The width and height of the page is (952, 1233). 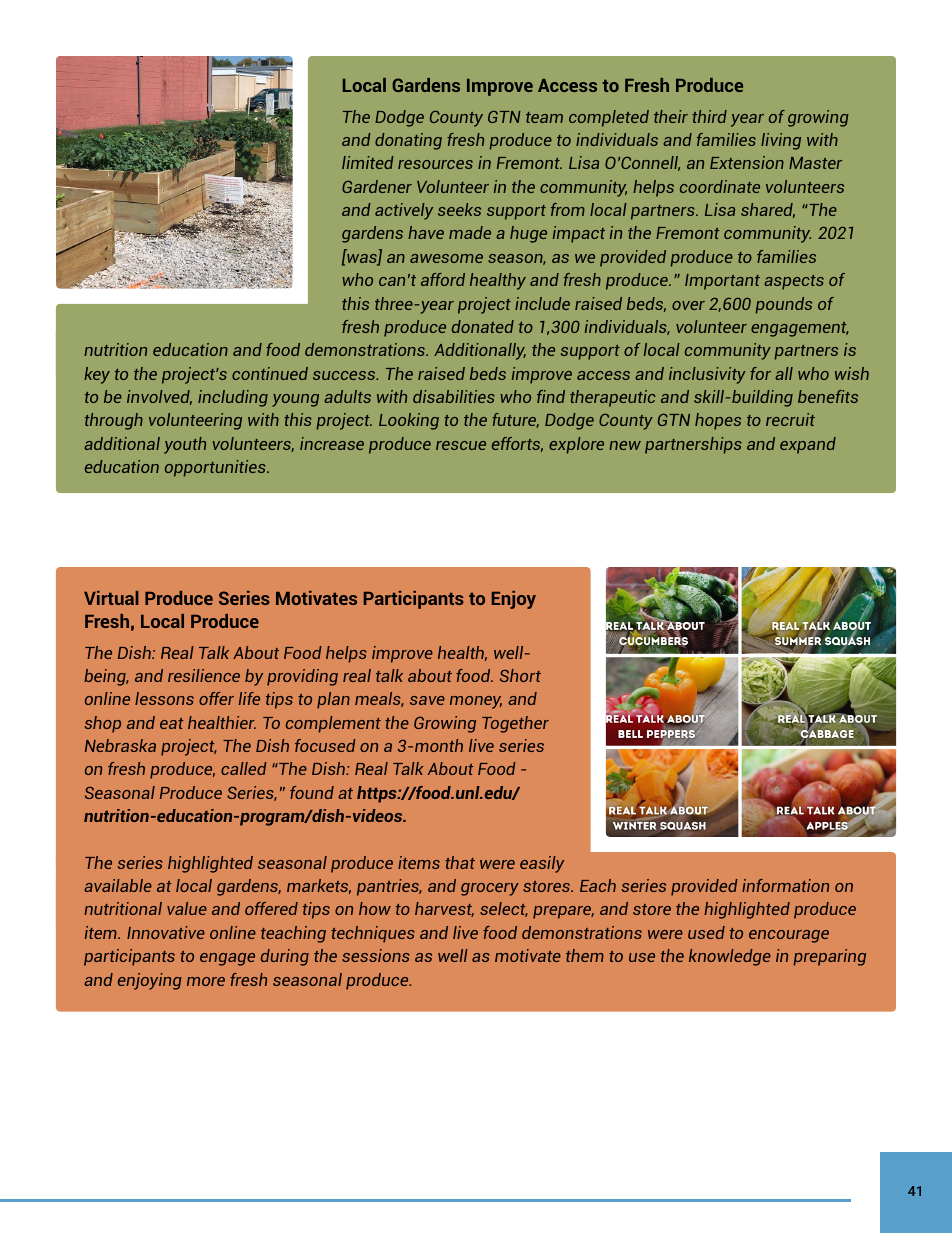 What do you see at coordinates (476, 702) in the page?
I see `money` at bounding box center [476, 702].
